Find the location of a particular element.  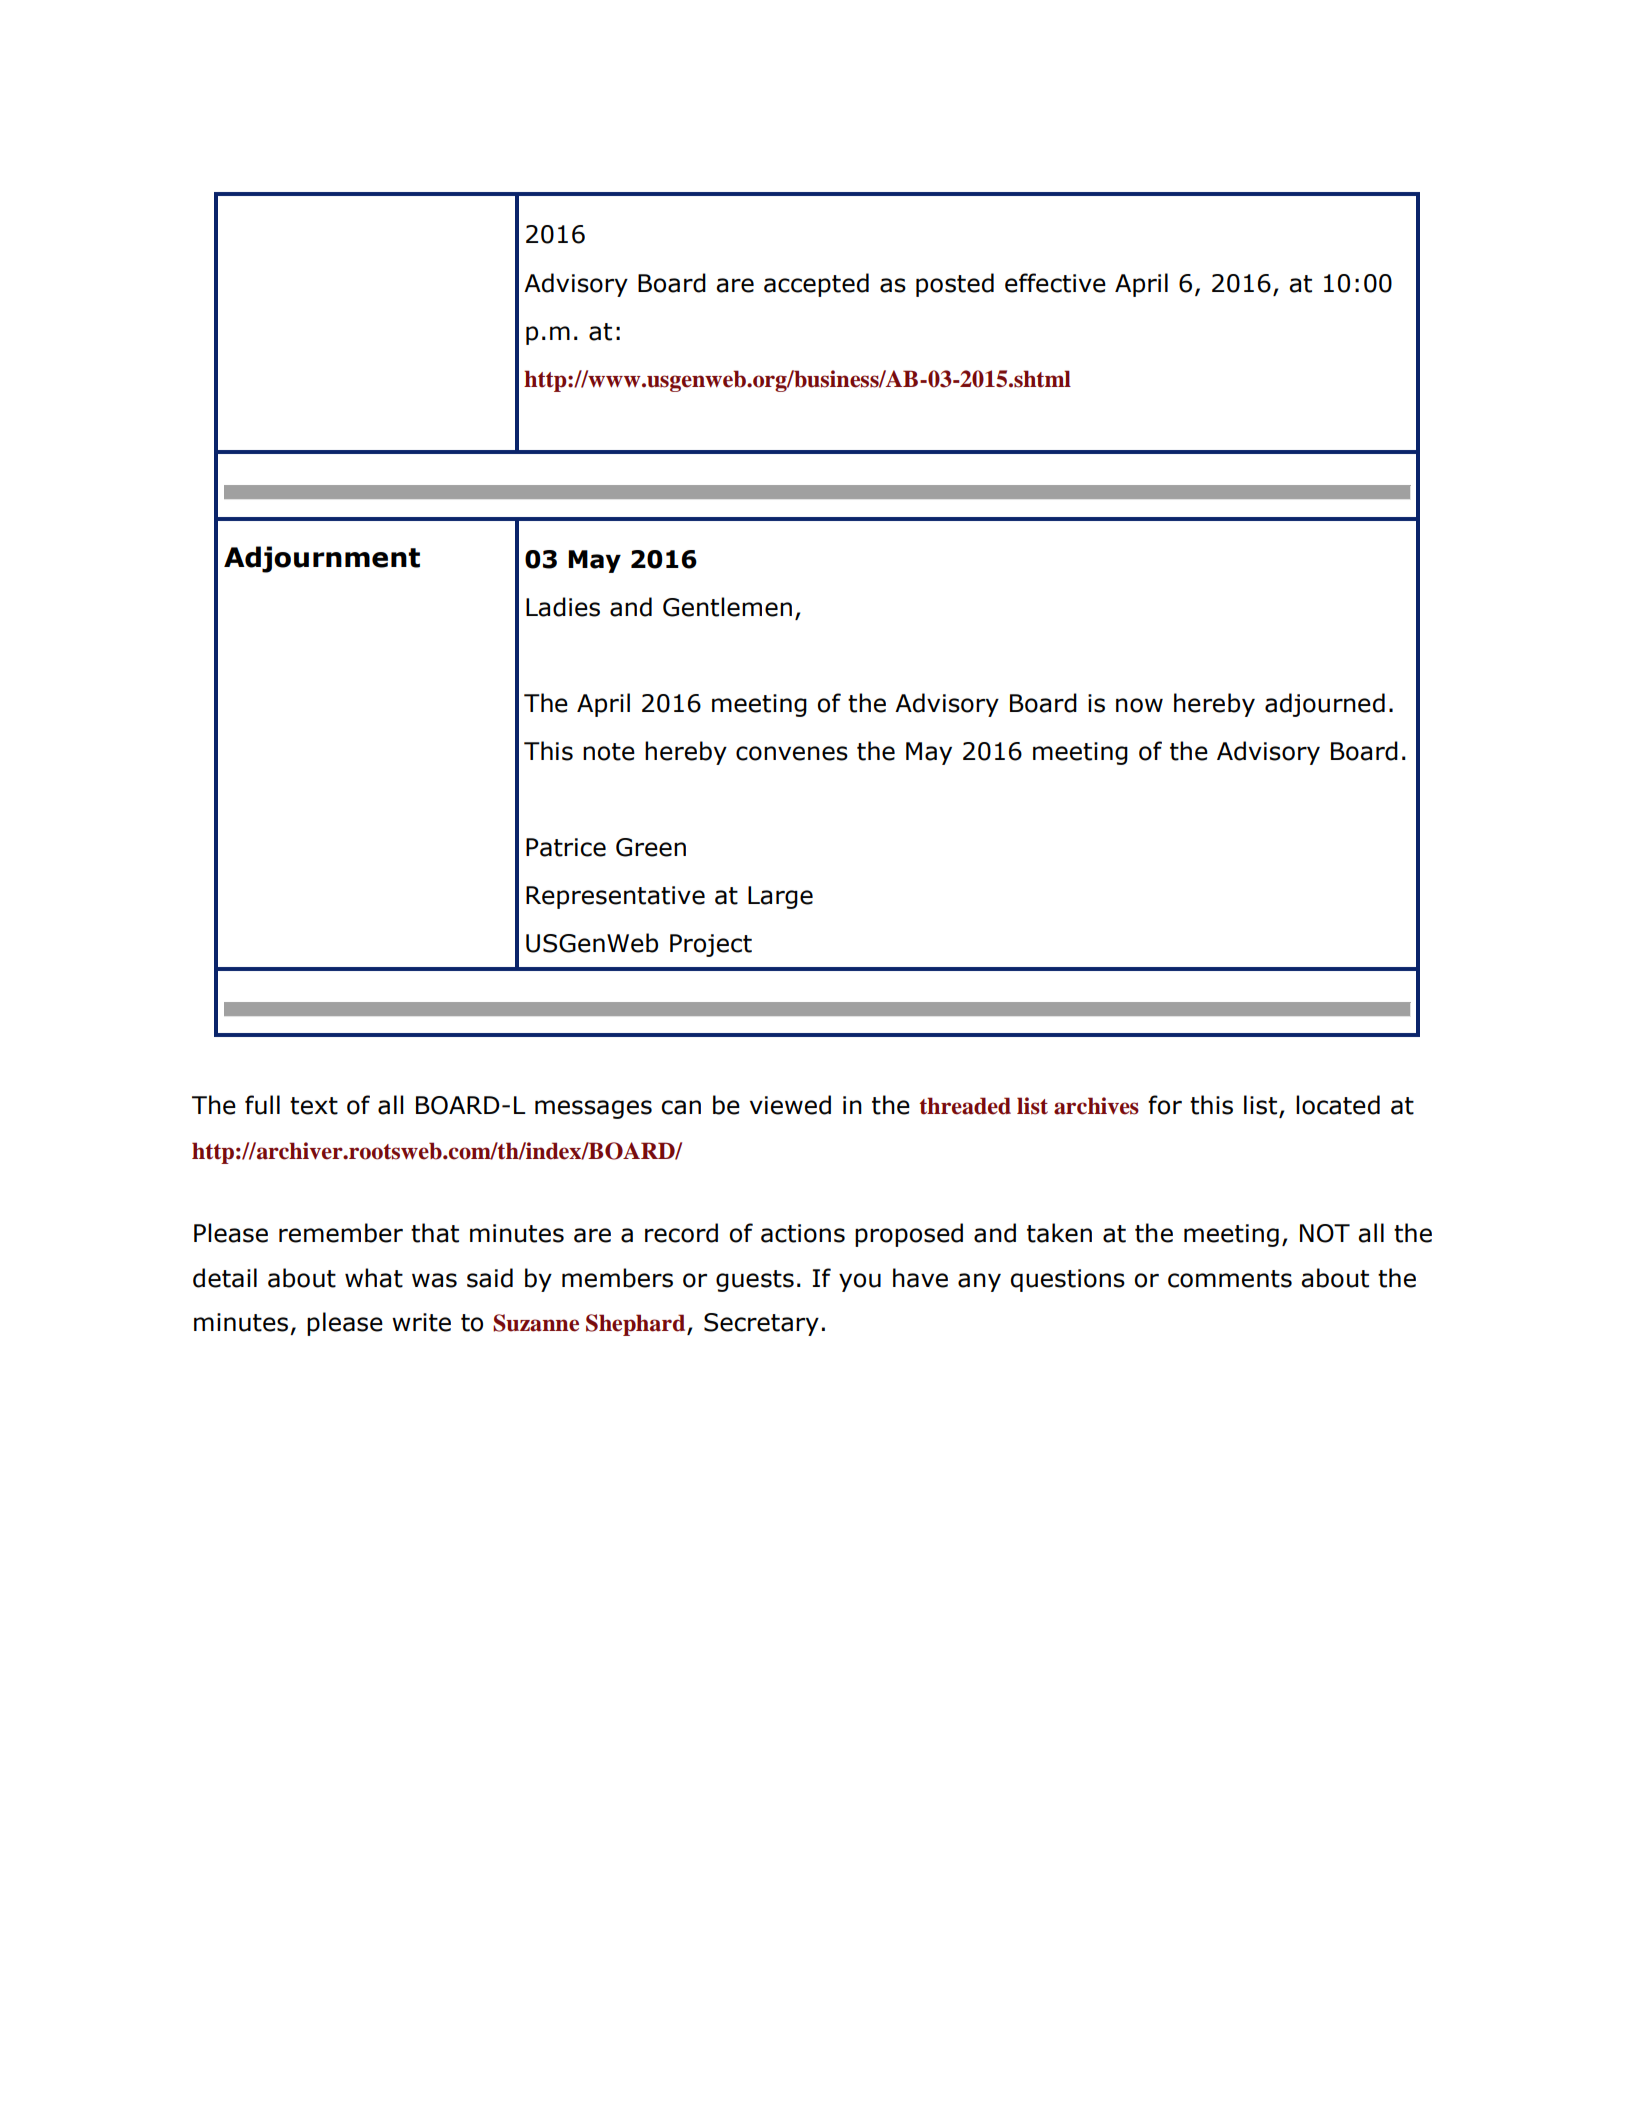

Gentlemen is located at coordinates (727, 607).
